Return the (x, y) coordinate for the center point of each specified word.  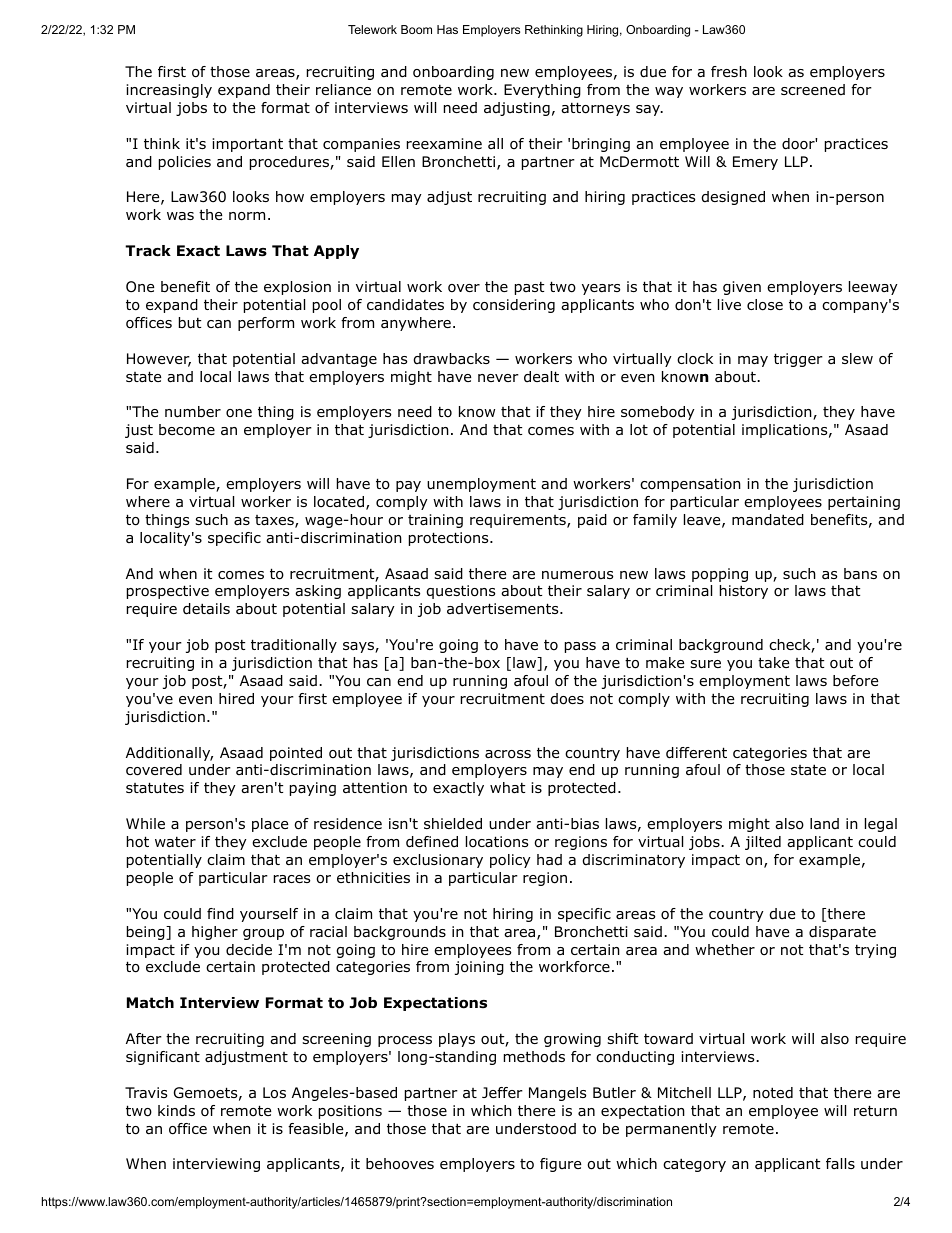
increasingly (169, 91)
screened (813, 90)
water (175, 842)
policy (510, 861)
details (206, 609)
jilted (763, 843)
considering (514, 306)
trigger (798, 360)
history (744, 592)
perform (266, 324)
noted (773, 1093)
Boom (416, 29)
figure (560, 1165)
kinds (176, 1111)
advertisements (504, 609)
